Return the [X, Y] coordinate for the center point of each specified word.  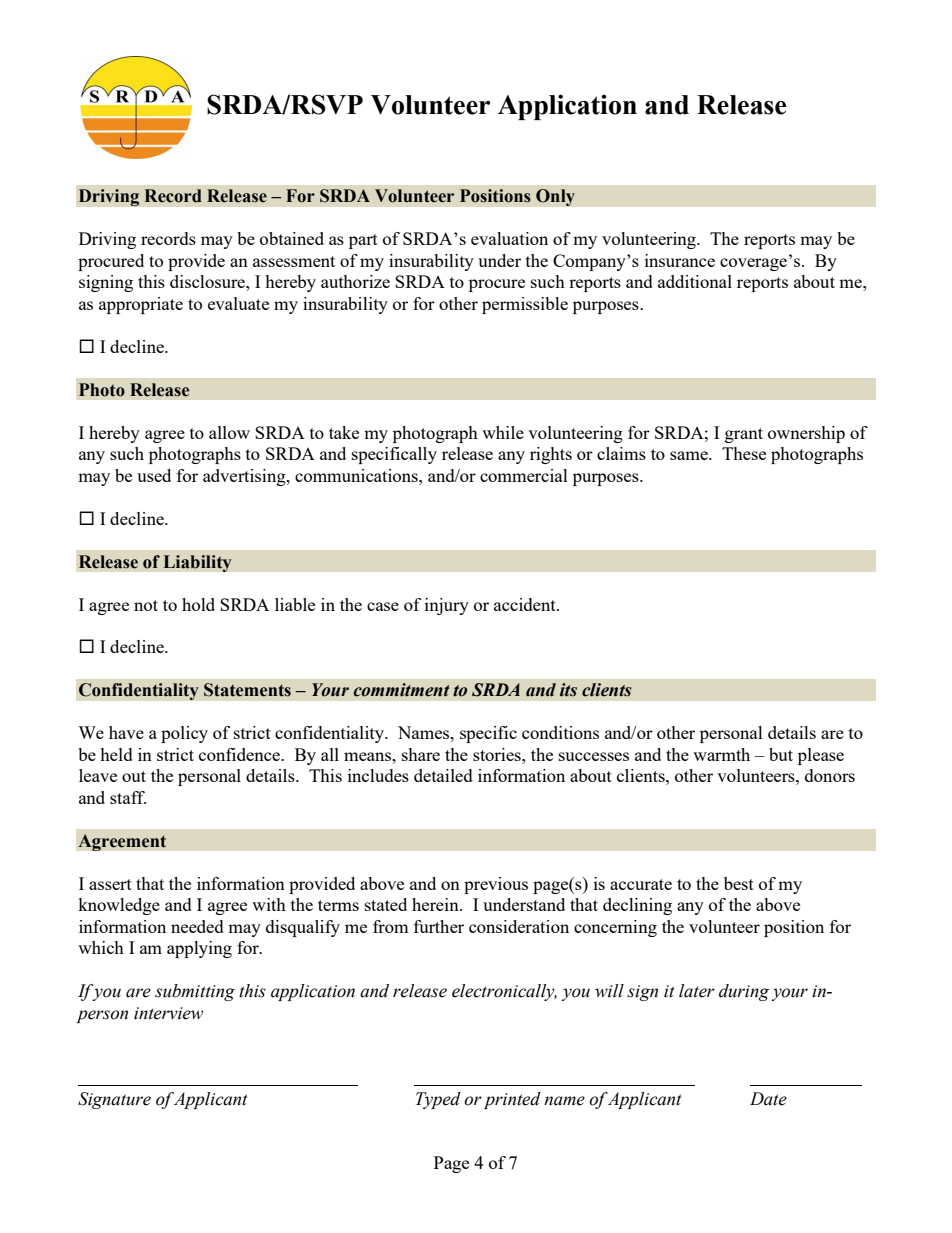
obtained [292, 238]
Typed [438, 1100]
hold [198, 604]
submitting [195, 992]
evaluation [509, 238]
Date [768, 1099]
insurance [680, 260]
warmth [721, 754]
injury [447, 606]
